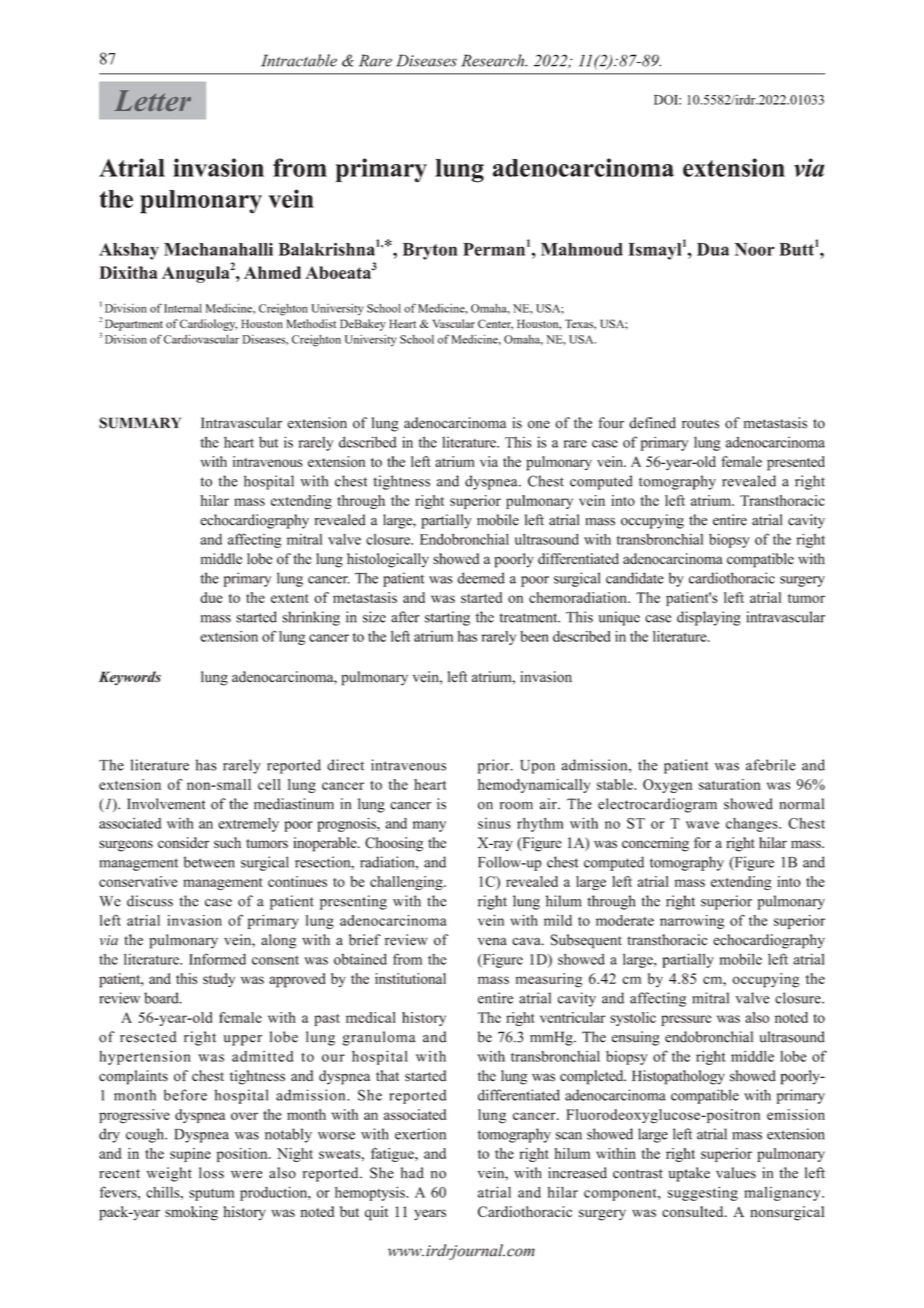  Describe the element at coordinates (700, 424) in the screenshot. I see `routes` at that location.
